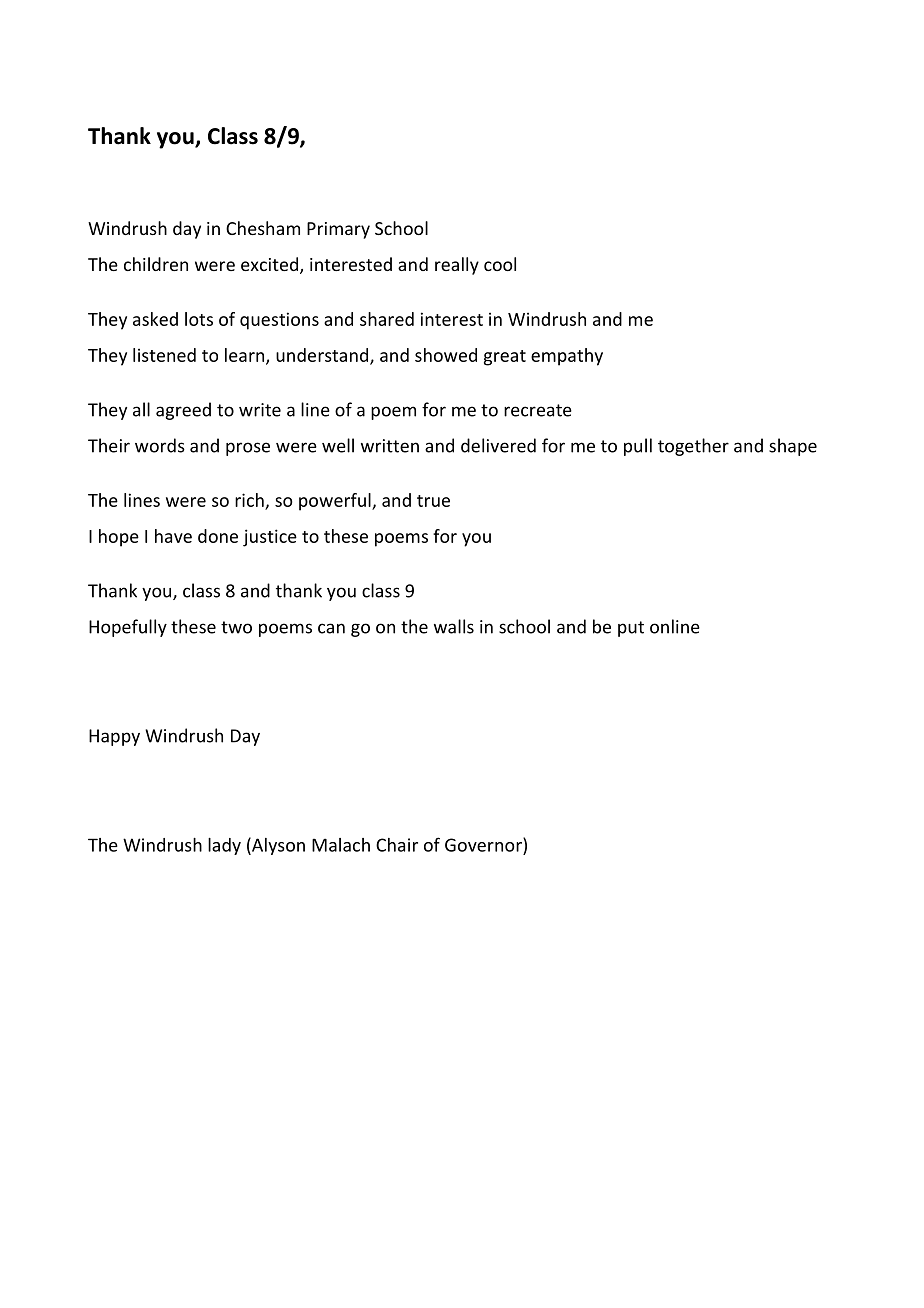 Image resolution: width=924 pixels, height=1308 pixels. What do you see at coordinates (457, 266) in the screenshot?
I see `really` at bounding box center [457, 266].
